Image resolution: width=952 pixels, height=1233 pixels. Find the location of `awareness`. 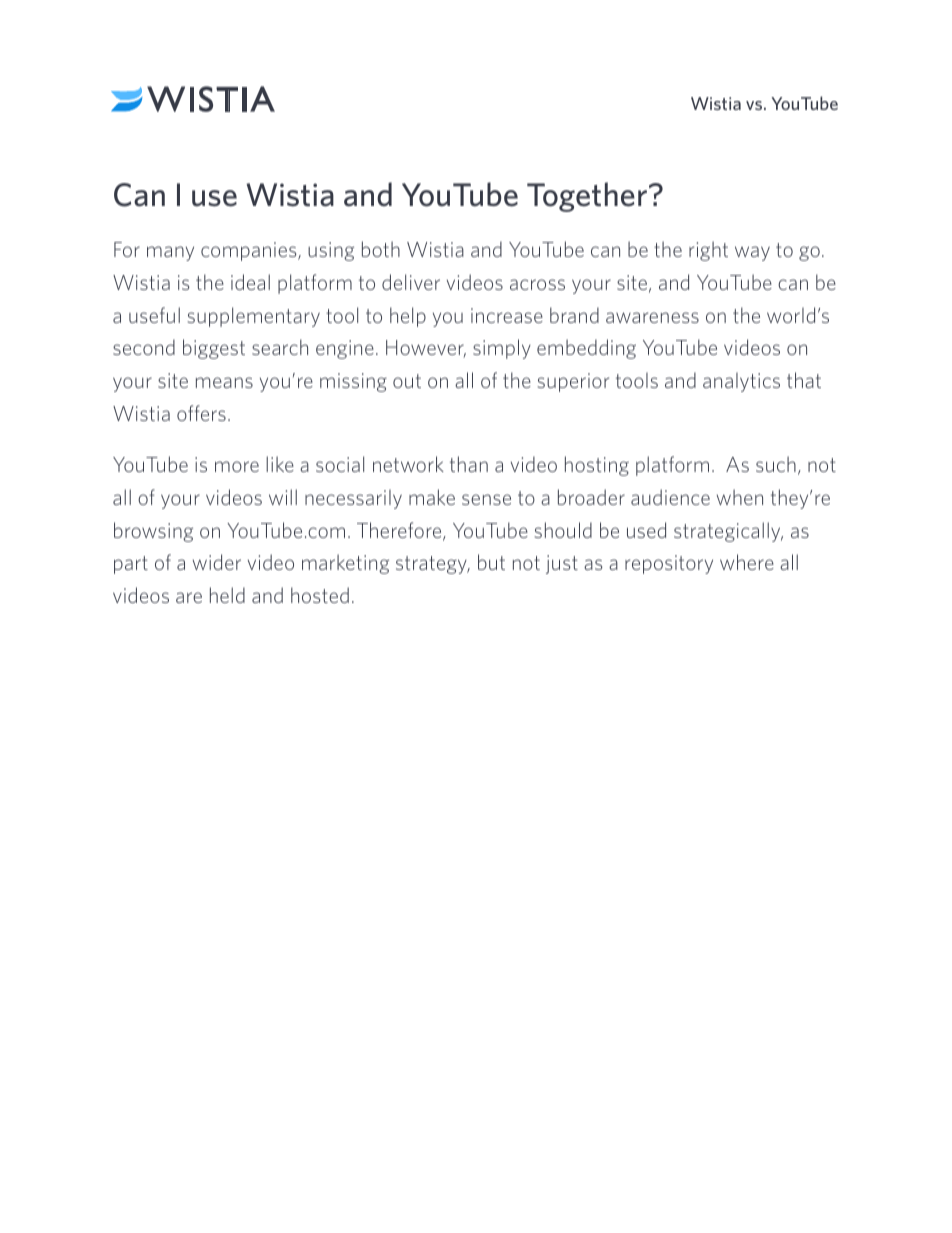

awareness is located at coordinates (652, 317).
